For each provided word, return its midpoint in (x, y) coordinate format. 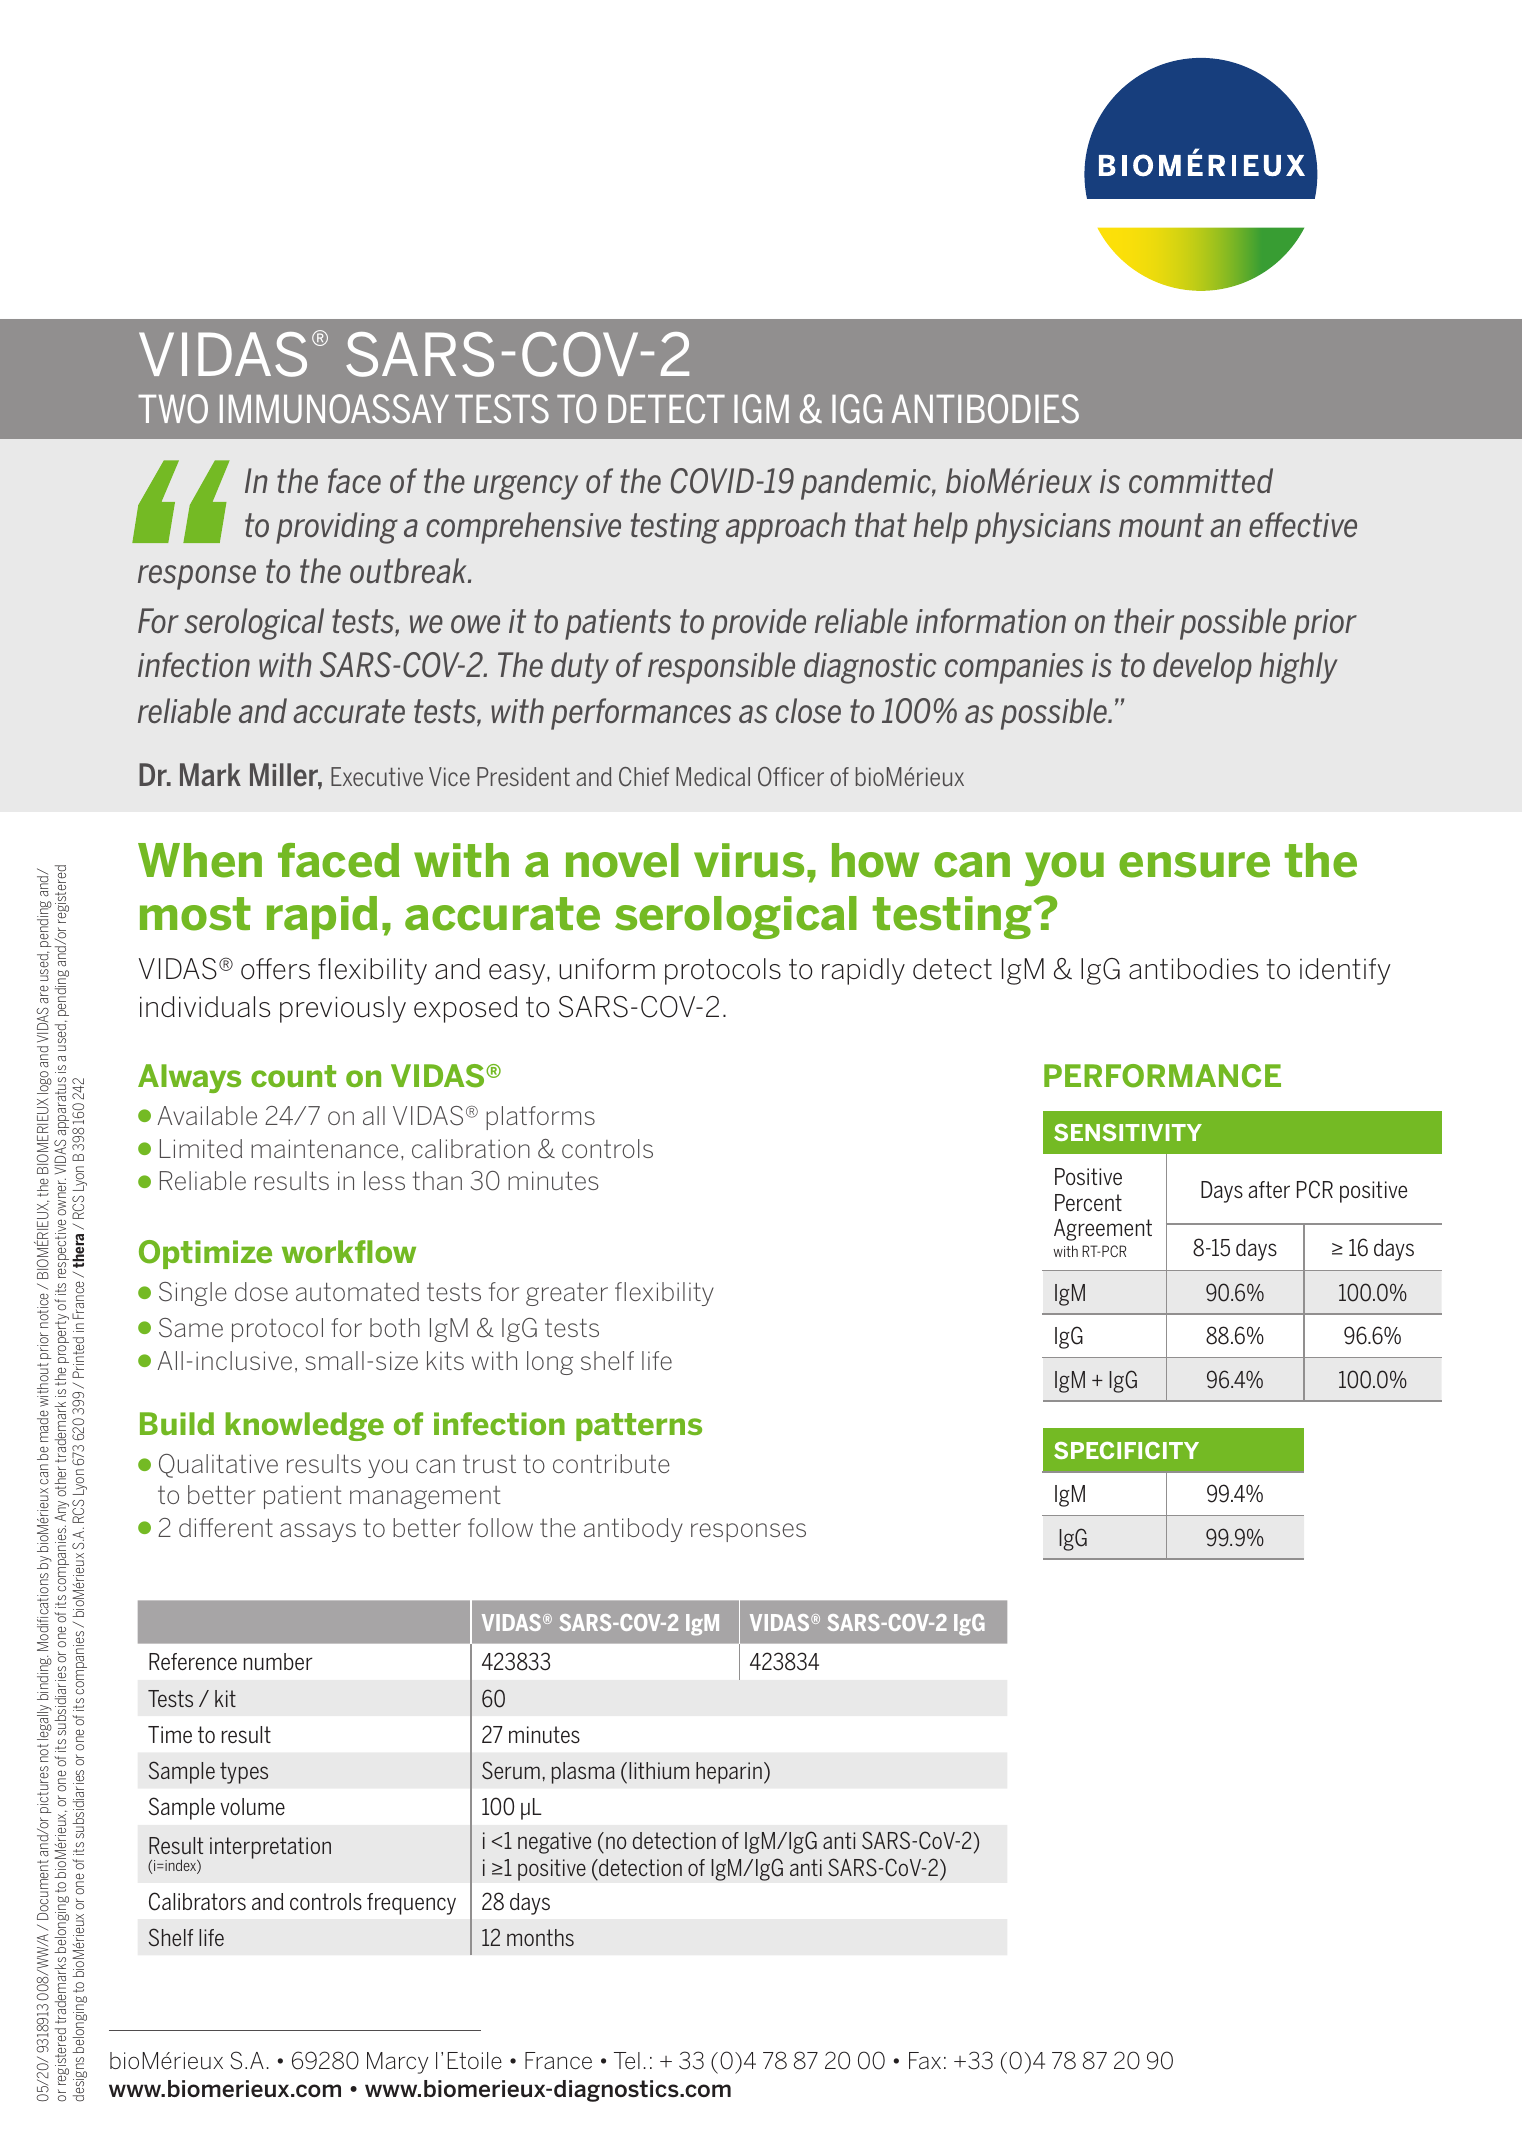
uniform (607, 969)
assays (318, 1532)
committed (1201, 481)
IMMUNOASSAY (334, 409)
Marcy (398, 2063)
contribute (611, 1463)
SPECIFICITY (1126, 1450)
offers (275, 969)
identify (1345, 971)
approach (786, 528)
